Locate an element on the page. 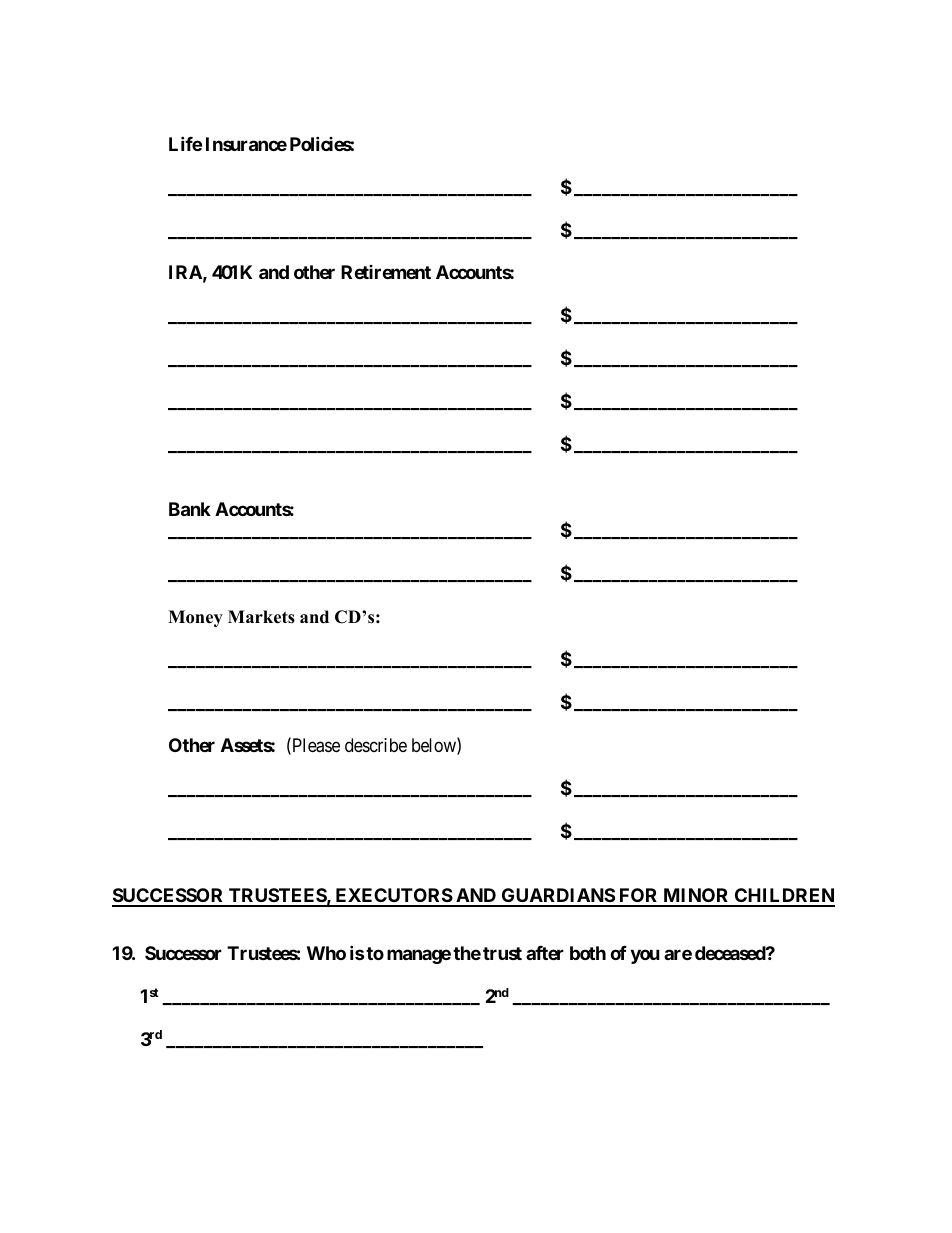 Image resolution: width=952 pixels, height=1233 pixels. describe is located at coordinates (376, 745).
